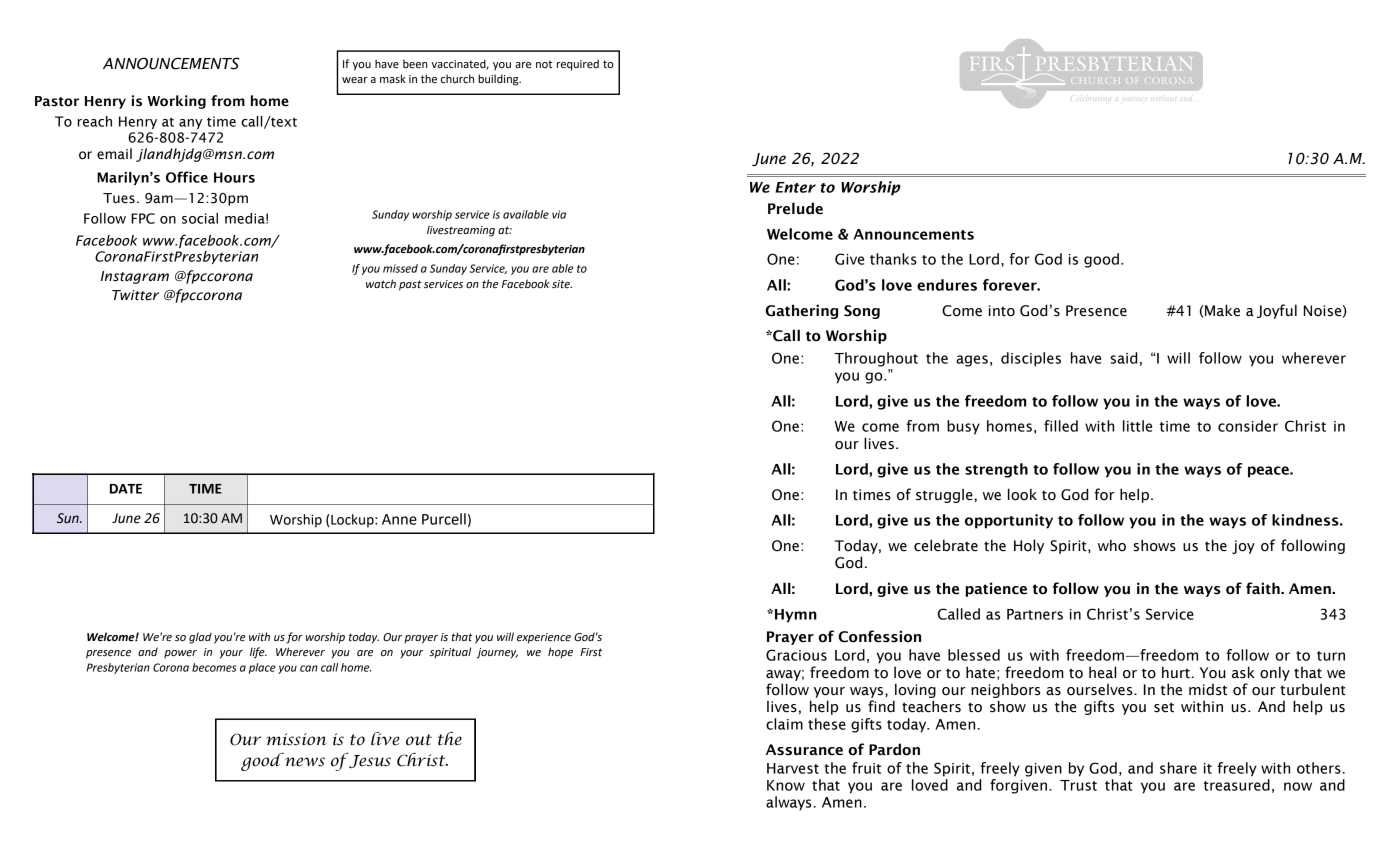 Image resolution: width=1400 pixels, height=850 pixels. I want to click on little, so click(1137, 426).
